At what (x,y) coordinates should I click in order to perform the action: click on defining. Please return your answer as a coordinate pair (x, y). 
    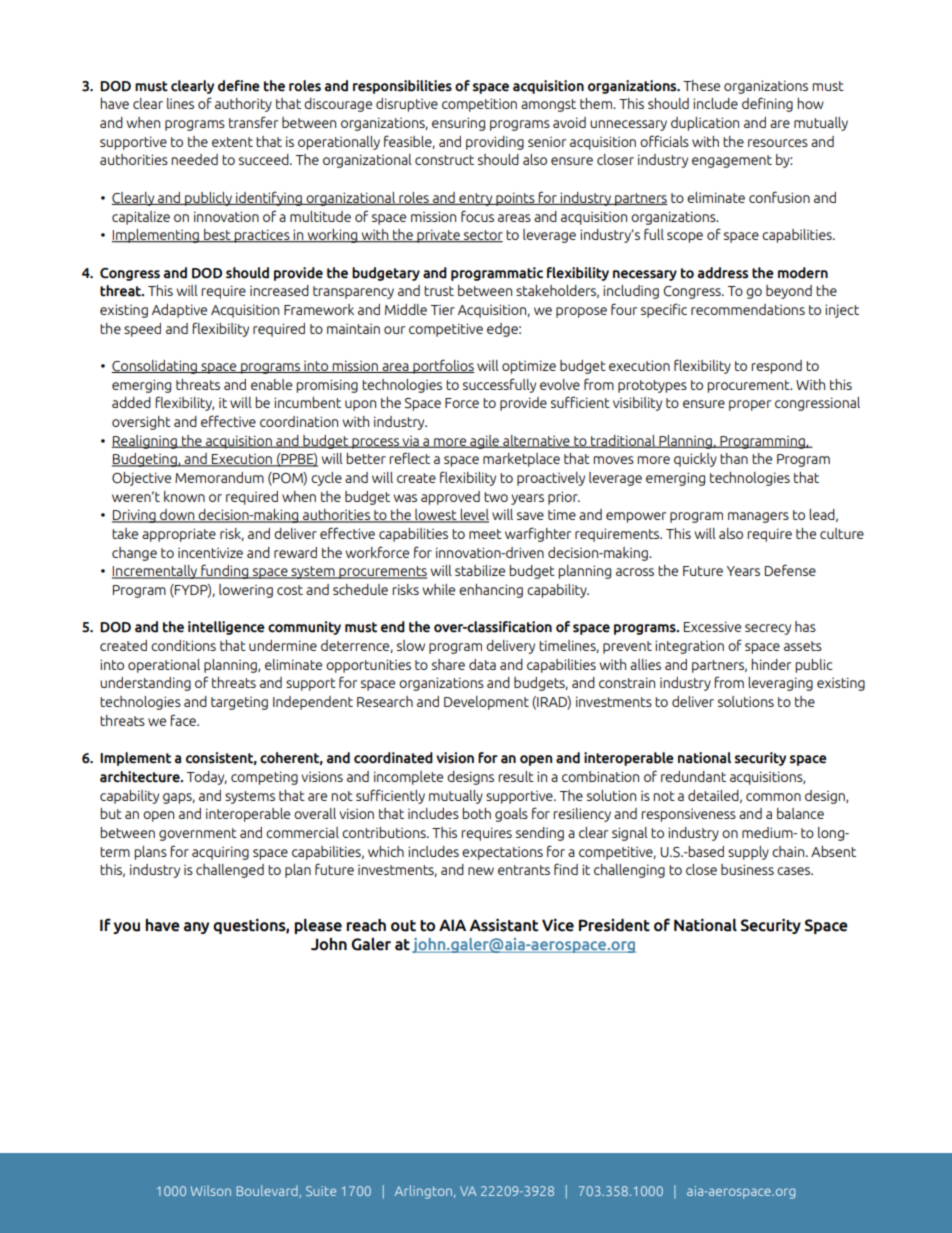
    Looking at the image, I should click on (767, 104).
